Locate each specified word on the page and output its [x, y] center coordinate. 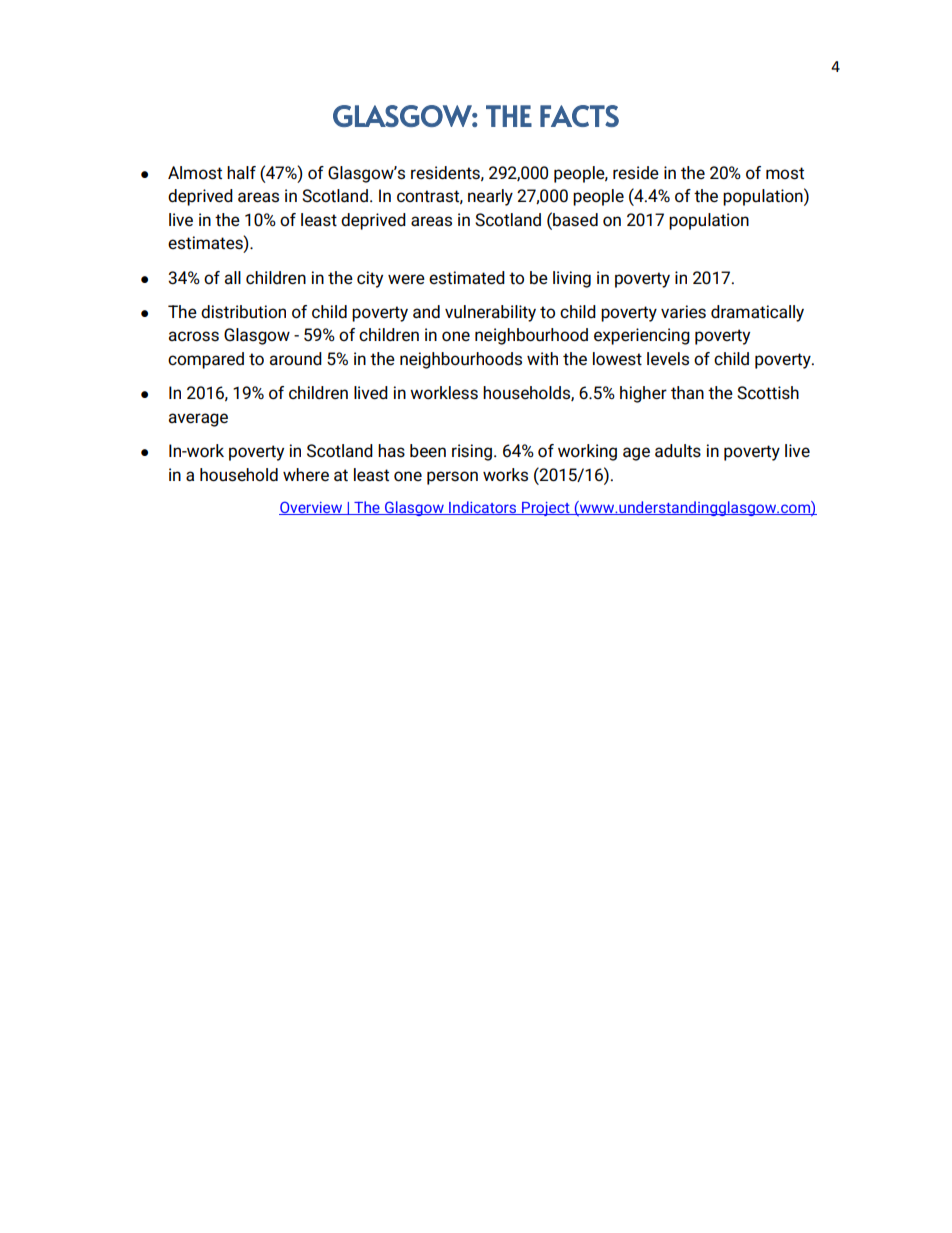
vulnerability [490, 313]
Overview [312, 508]
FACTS [579, 116]
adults [678, 451]
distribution [243, 312]
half [241, 172]
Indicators [483, 508]
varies [683, 312]
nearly [490, 197]
